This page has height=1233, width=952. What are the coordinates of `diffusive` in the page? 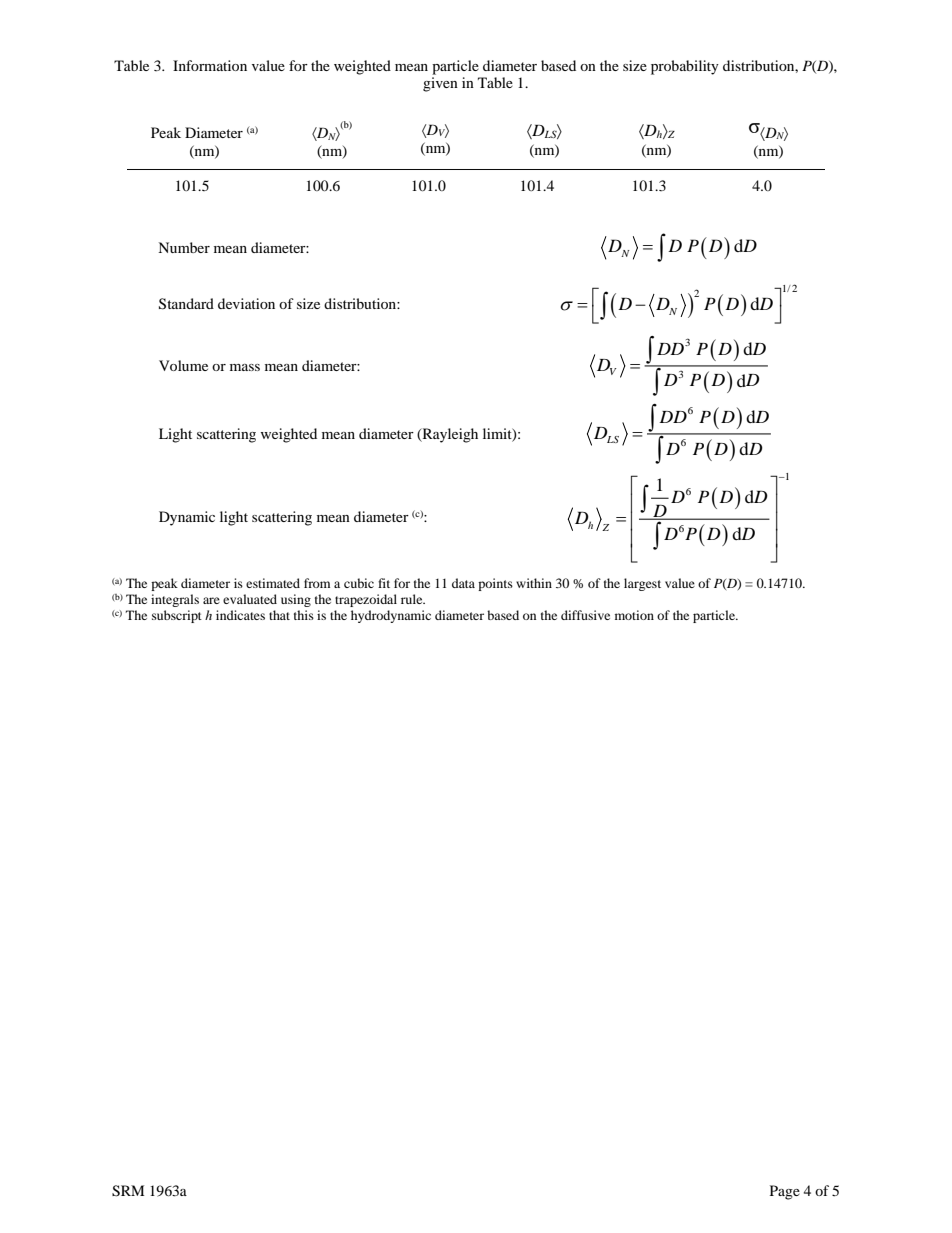 It's located at (585, 615).
